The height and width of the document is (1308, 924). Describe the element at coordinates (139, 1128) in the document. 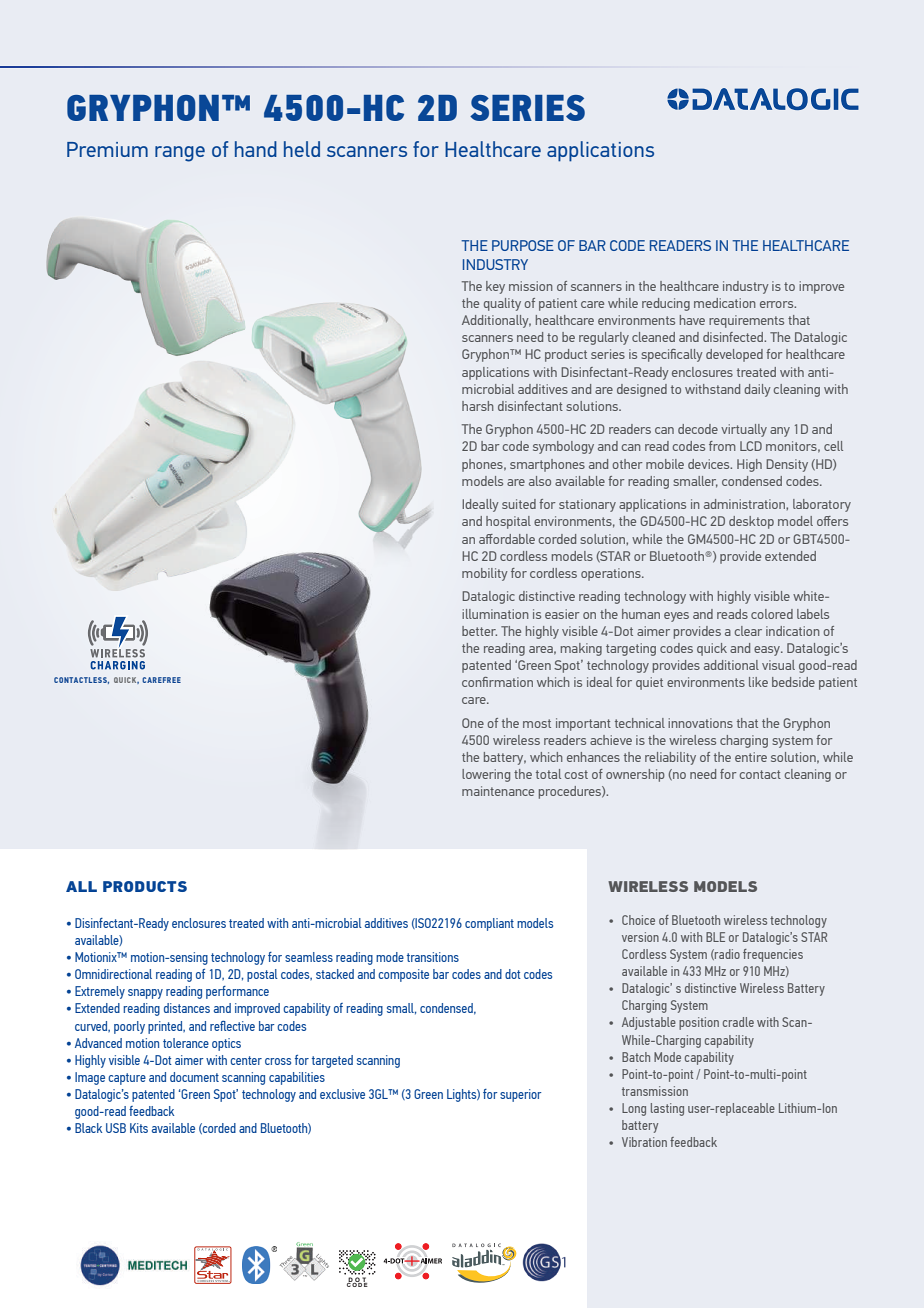

I see `Kits` at that location.
